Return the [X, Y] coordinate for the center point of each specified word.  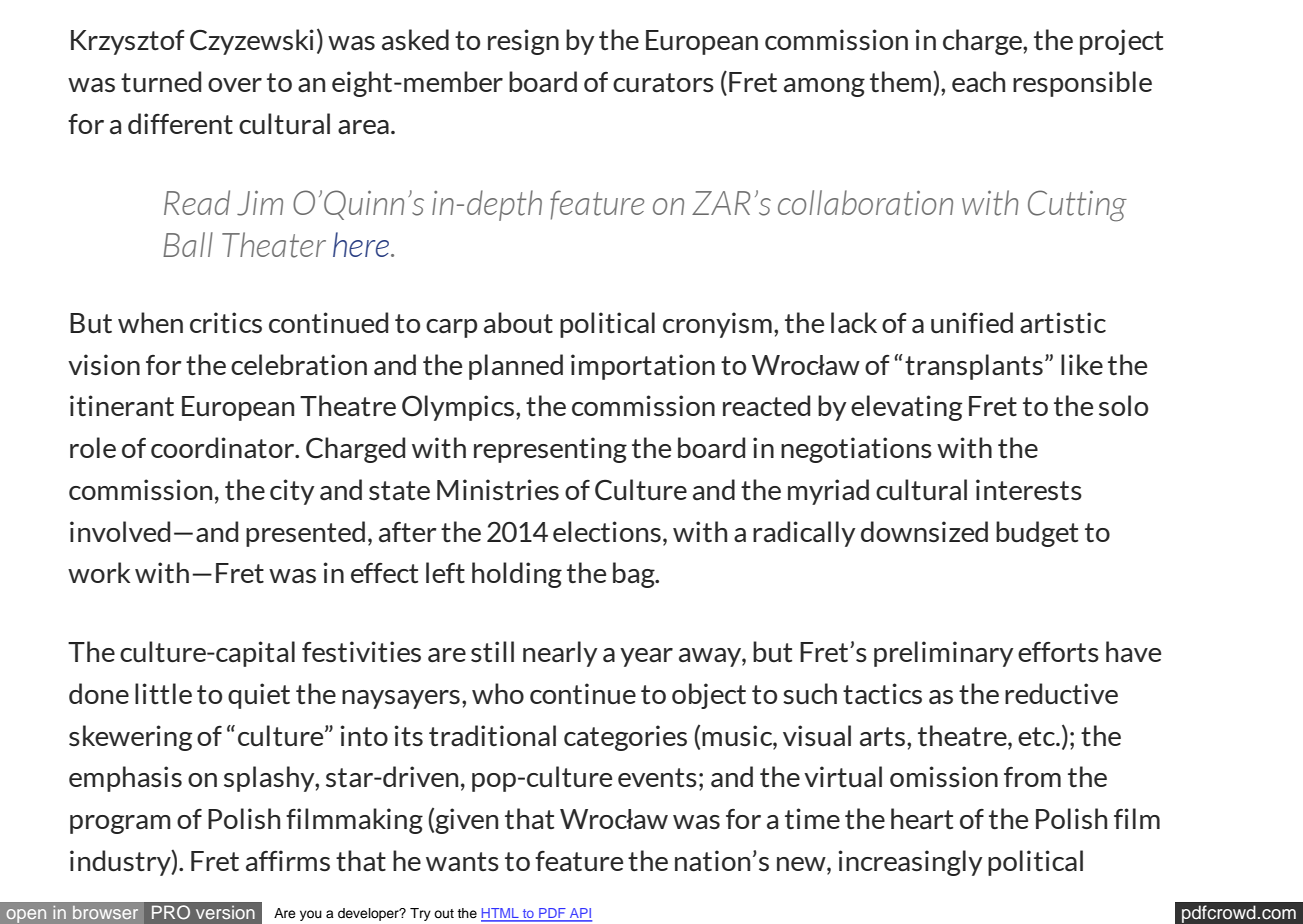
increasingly [910, 863]
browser [105, 912]
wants [462, 862]
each [978, 82]
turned [161, 81]
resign [523, 42]
